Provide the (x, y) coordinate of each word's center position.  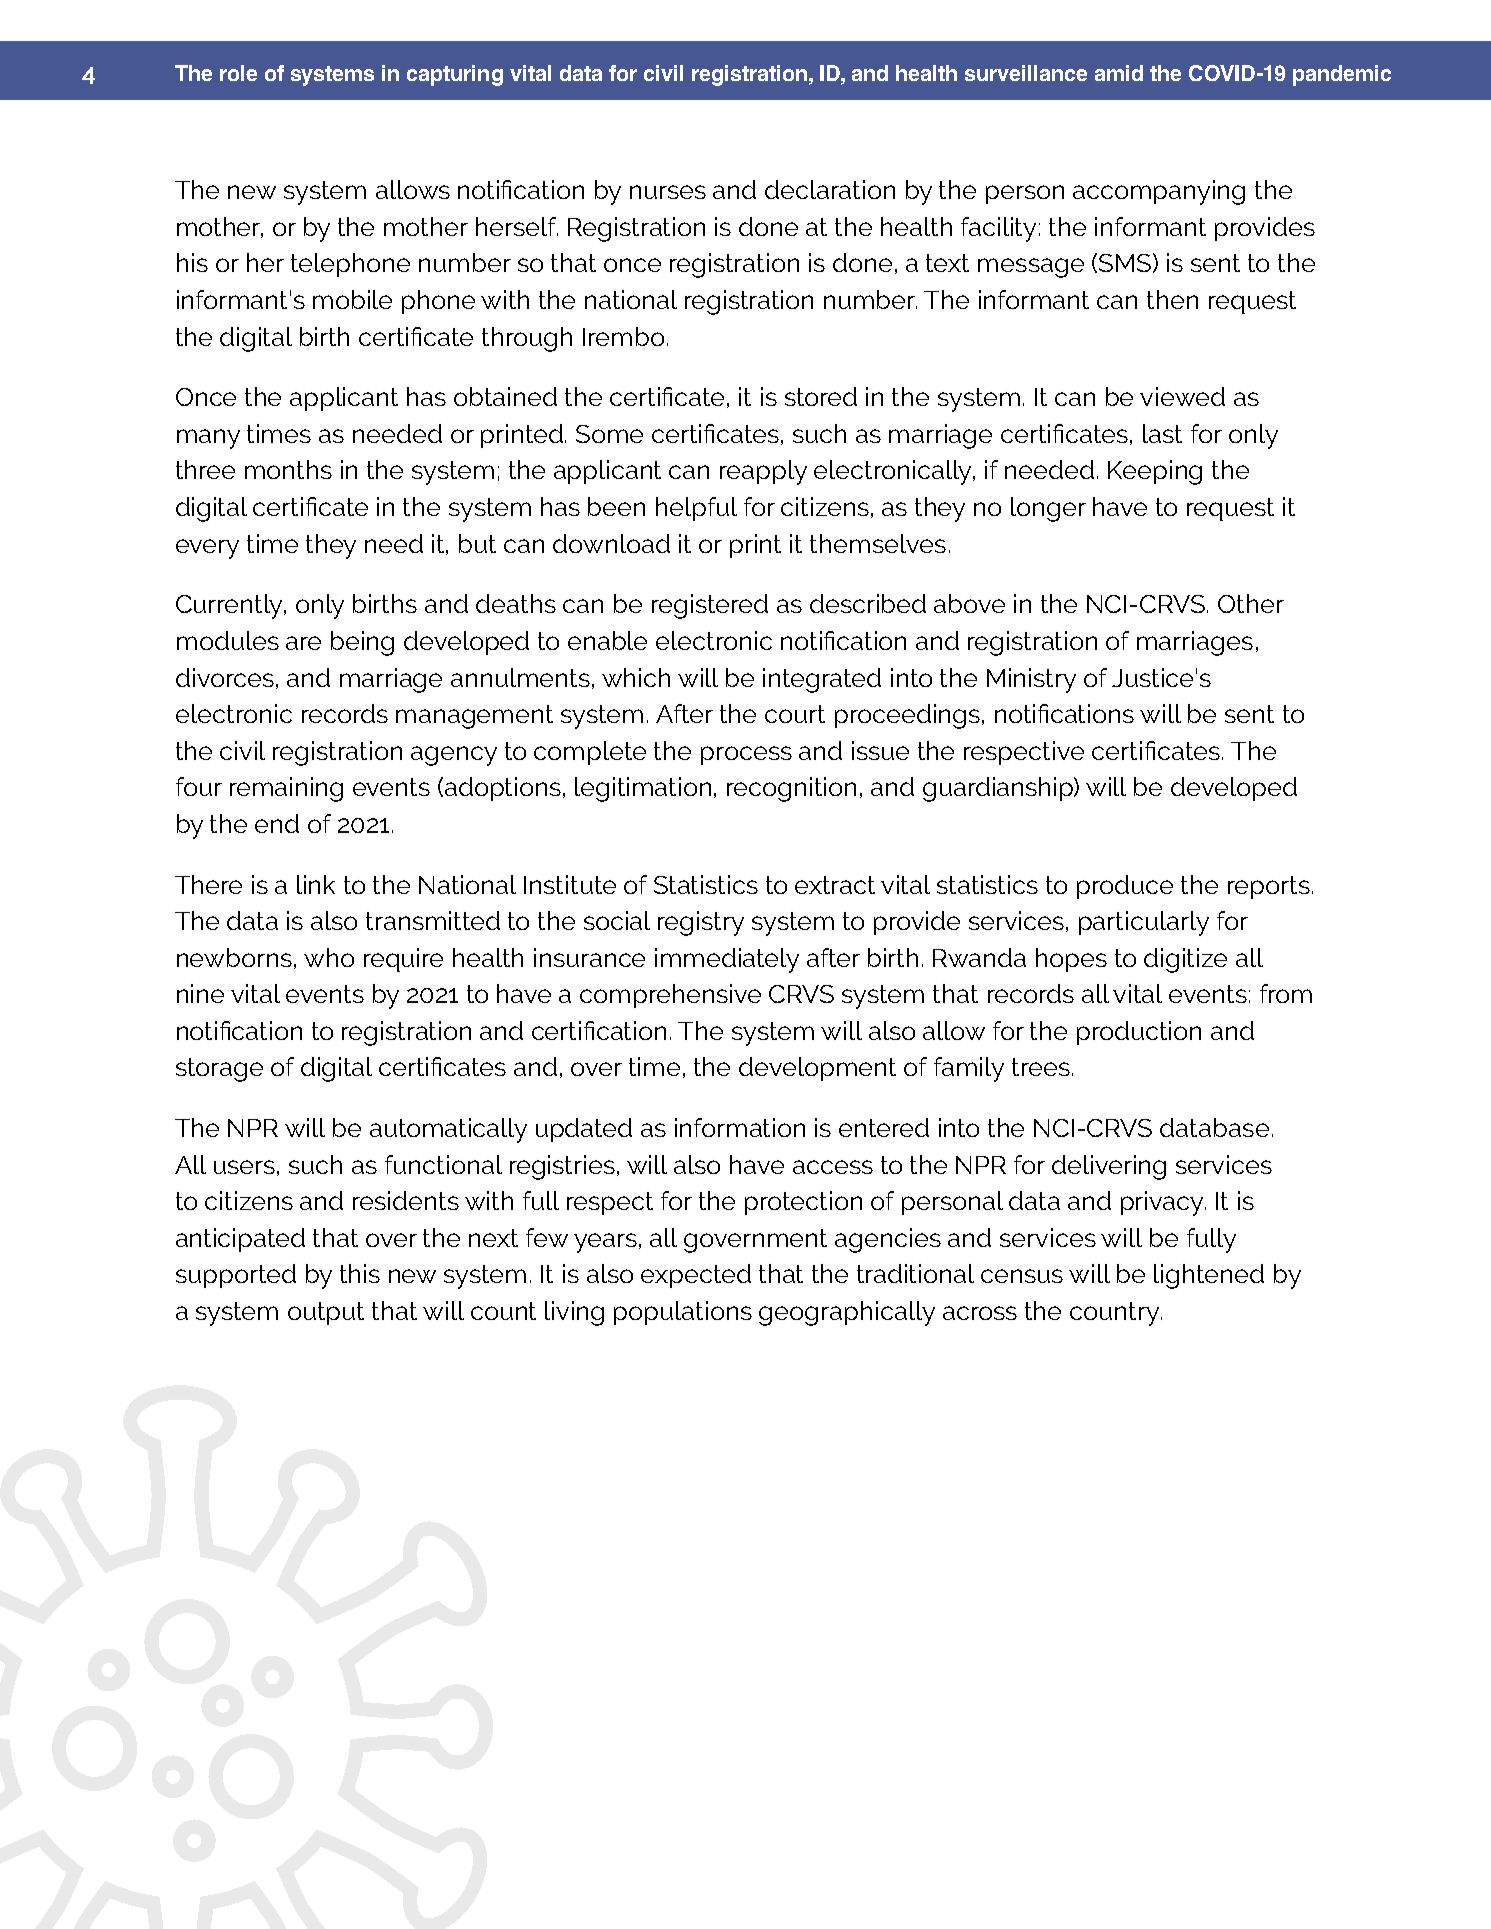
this (360, 1273)
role (238, 73)
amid (1119, 73)
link (316, 884)
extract (835, 885)
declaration (830, 189)
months (288, 469)
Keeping (1155, 472)
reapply (763, 472)
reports (1269, 887)
